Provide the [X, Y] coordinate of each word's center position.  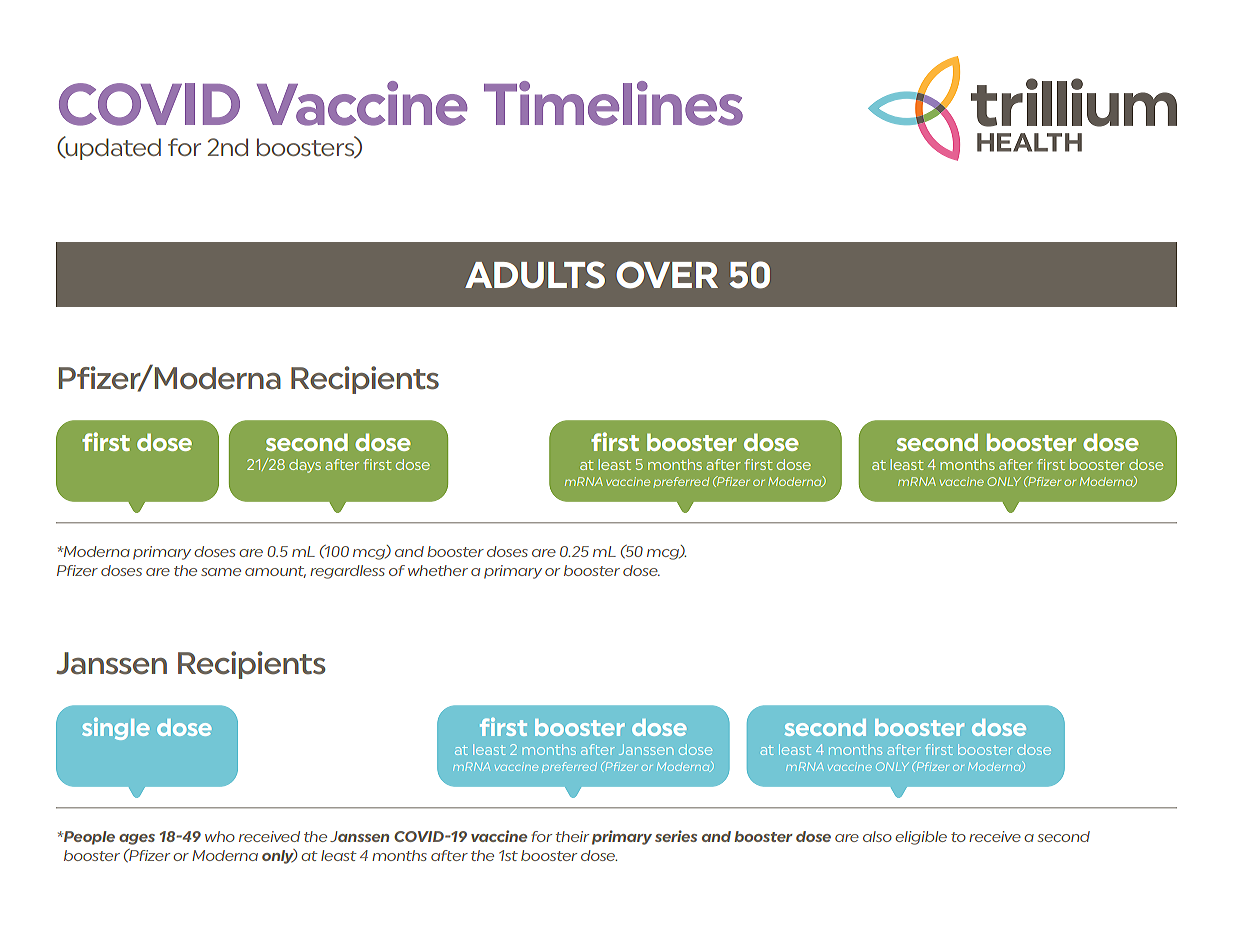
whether [438, 570]
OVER [667, 275]
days [305, 466]
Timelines [613, 103]
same [221, 572]
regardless [347, 572]
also [877, 836]
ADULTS [535, 275]
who [220, 836]
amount [275, 572]
